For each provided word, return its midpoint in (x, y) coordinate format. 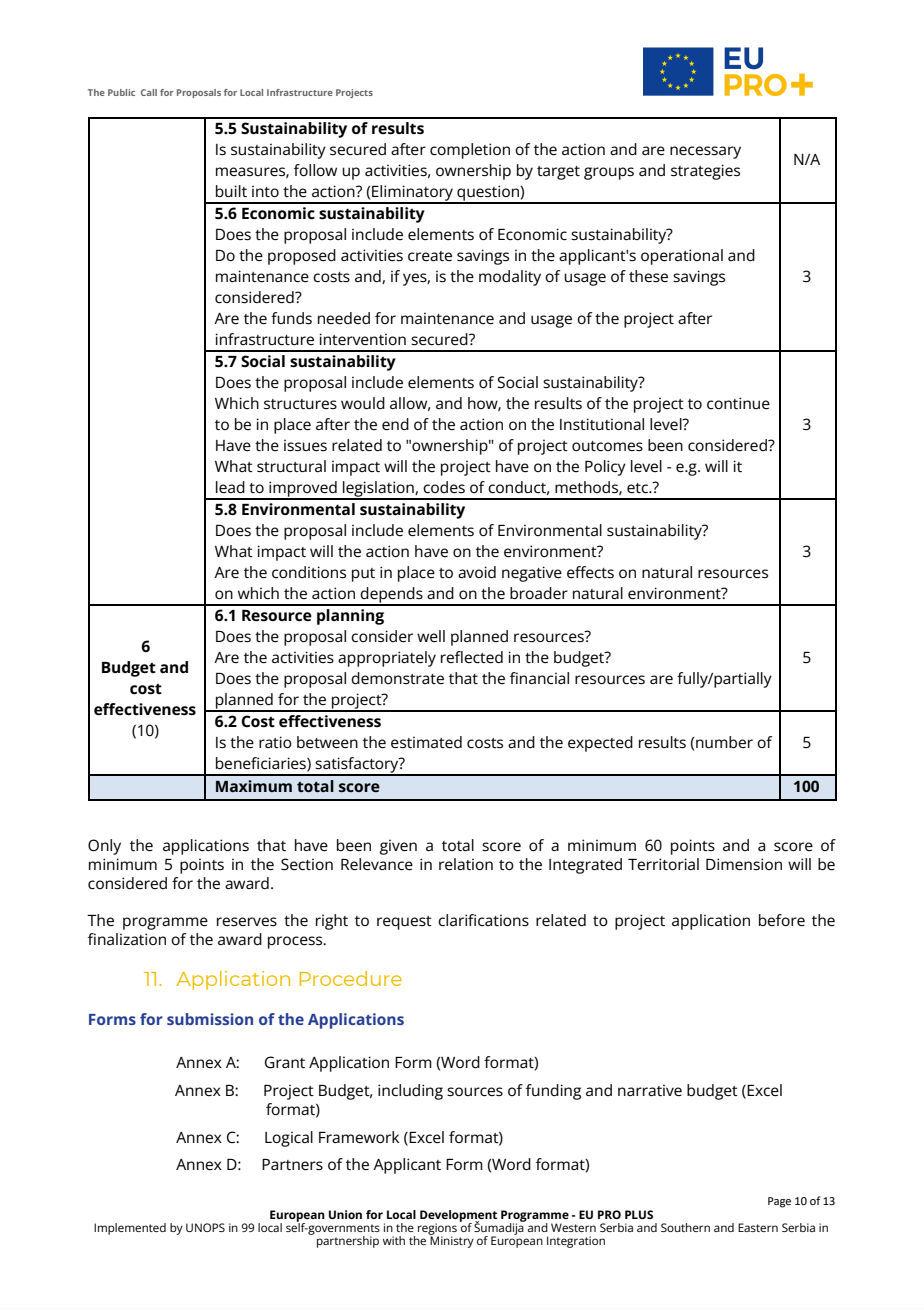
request (404, 923)
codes (444, 487)
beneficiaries (262, 764)
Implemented (130, 1229)
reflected (472, 657)
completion (470, 151)
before (782, 920)
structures (300, 404)
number (724, 742)
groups (609, 173)
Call (149, 92)
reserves (247, 921)
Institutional (602, 424)
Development (458, 1217)
